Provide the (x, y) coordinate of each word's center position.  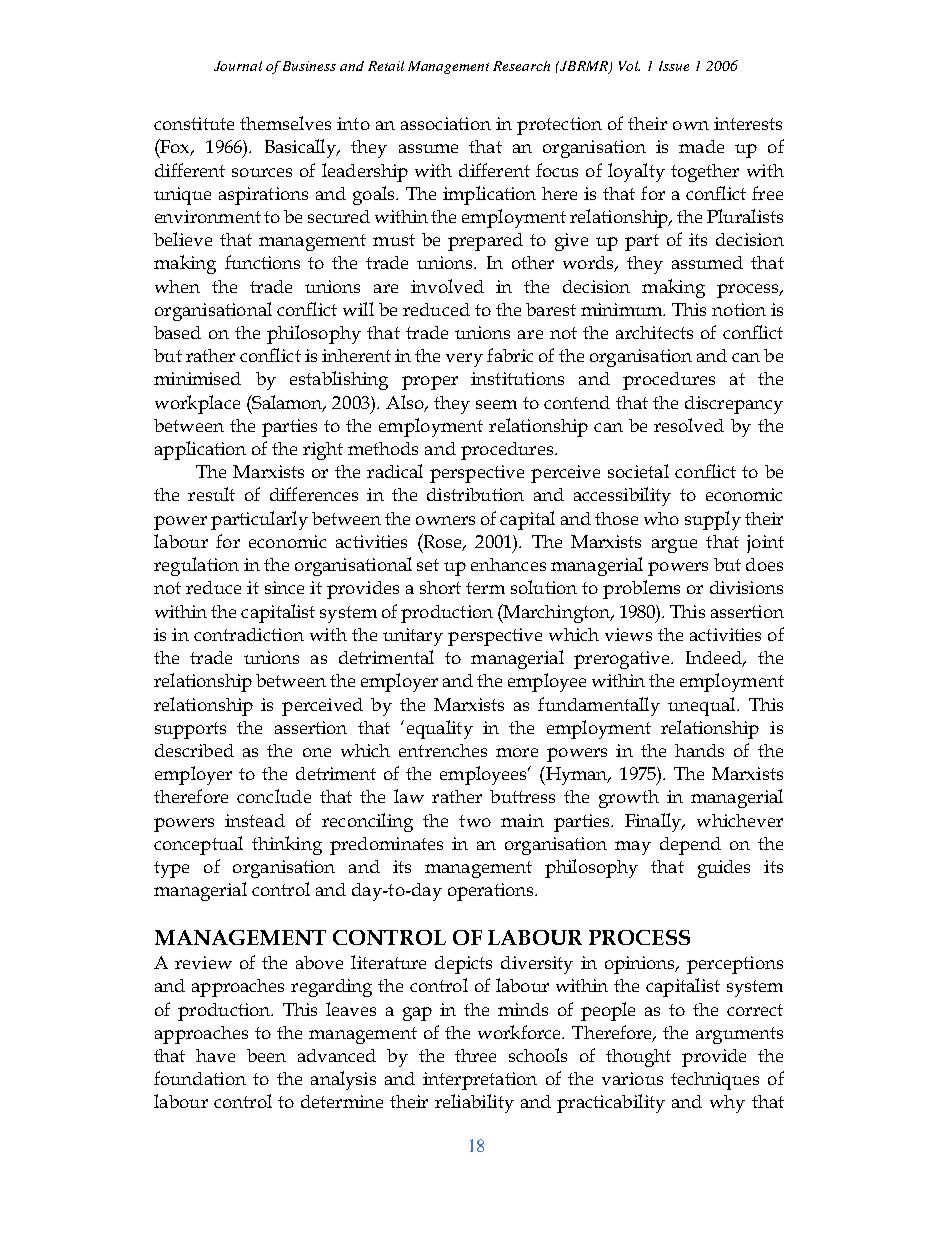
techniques (715, 1081)
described (194, 750)
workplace (197, 404)
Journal (238, 66)
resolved (689, 425)
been (266, 1055)
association (446, 123)
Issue (674, 66)
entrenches (443, 750)
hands (699, 750)
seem (496, 404)
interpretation (480, 1081)
